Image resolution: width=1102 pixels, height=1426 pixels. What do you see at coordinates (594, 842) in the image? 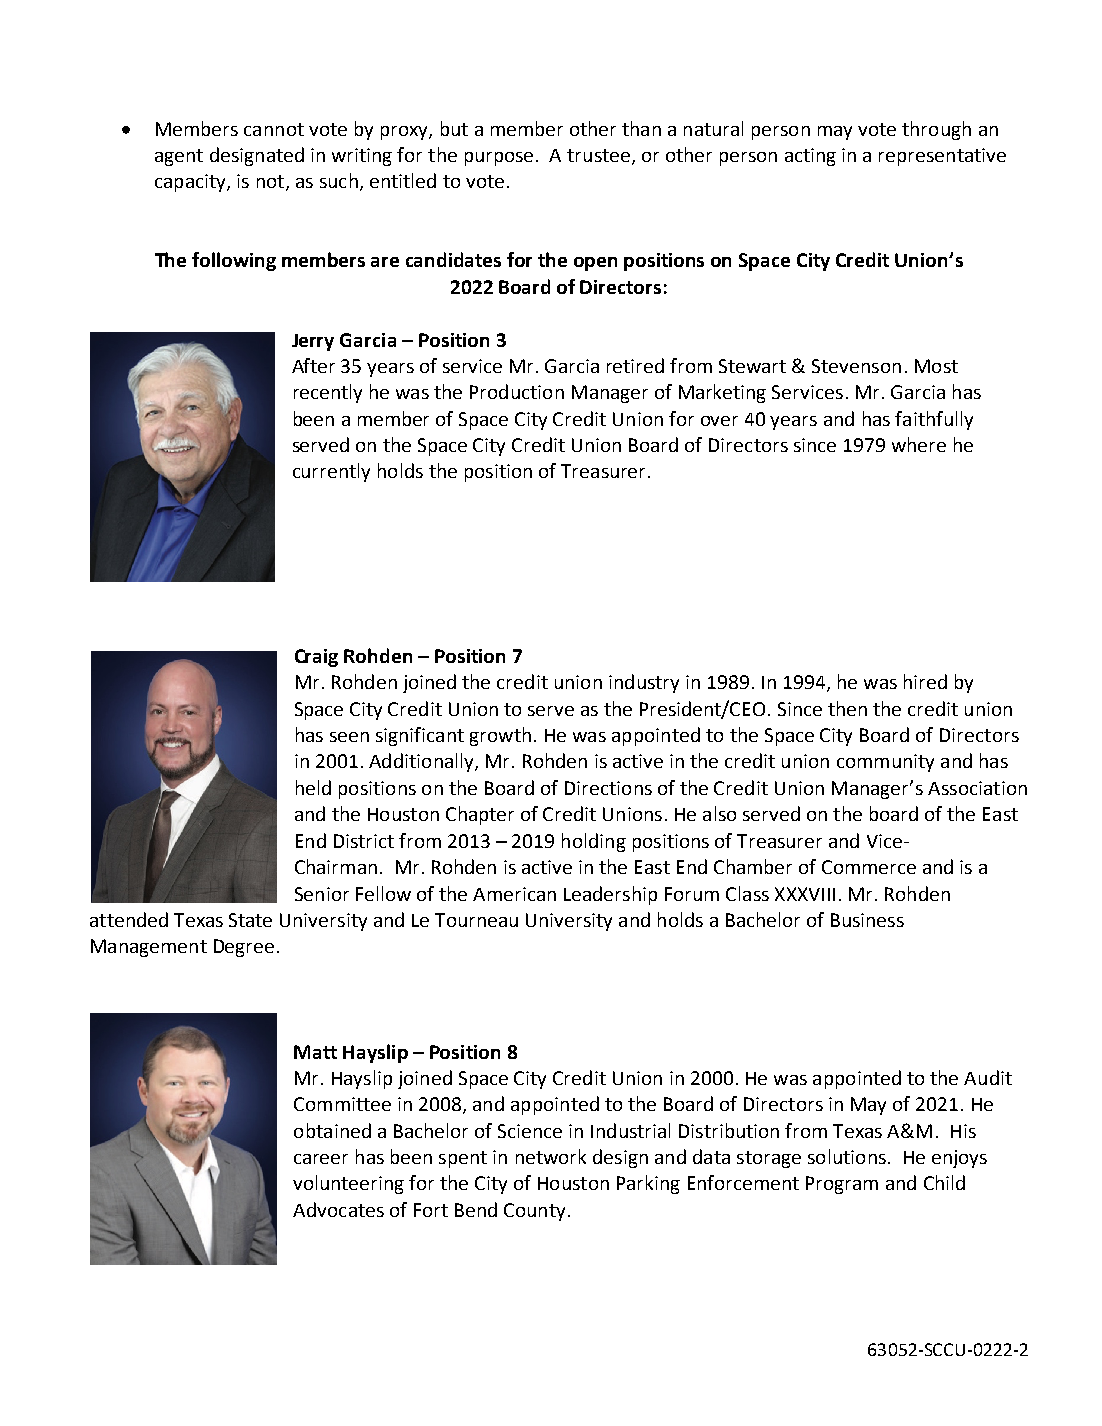
I see `holding` at bounding box center [594, 842].
